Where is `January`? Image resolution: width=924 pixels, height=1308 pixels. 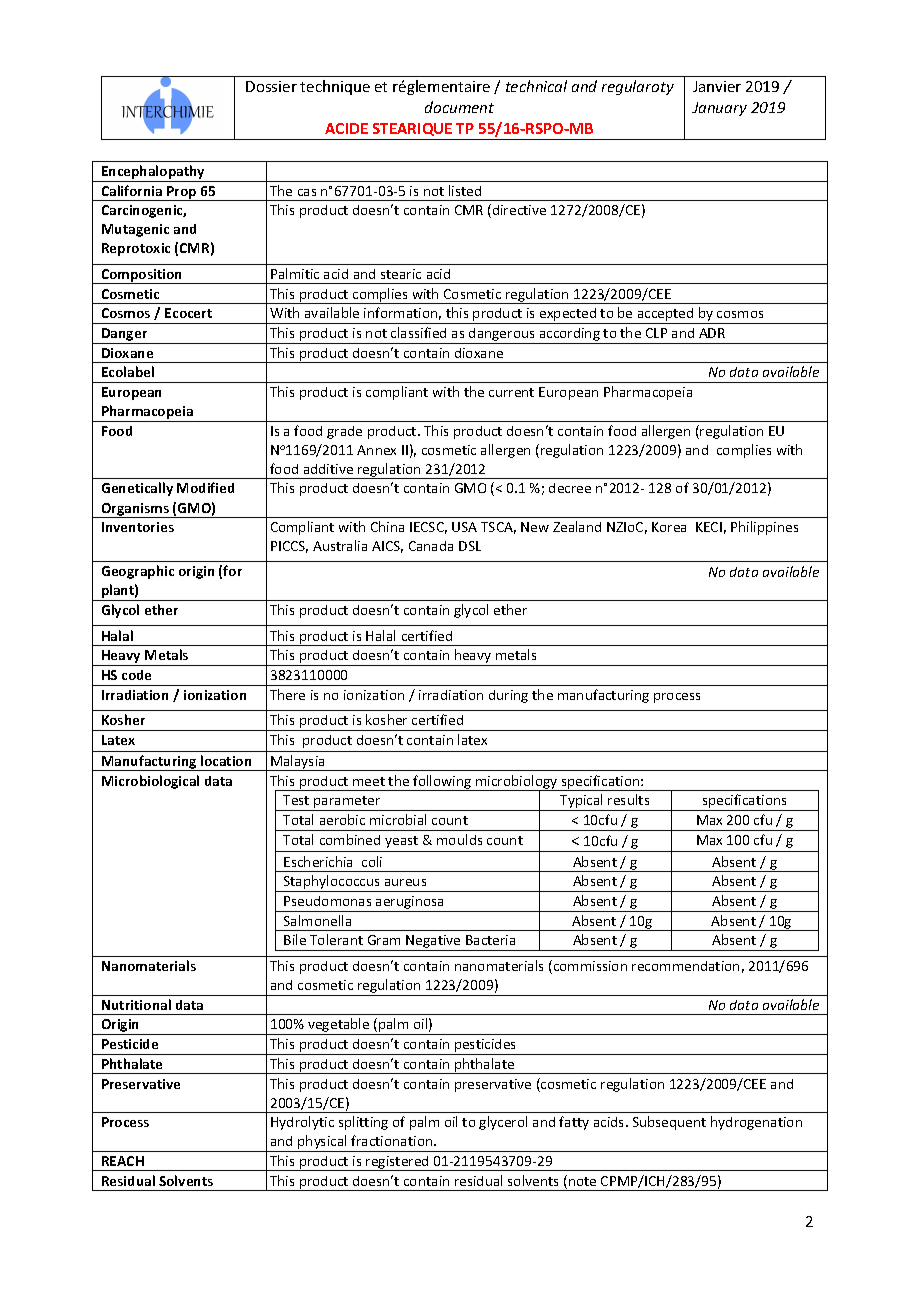
January is located at coordinates (719, 109).
